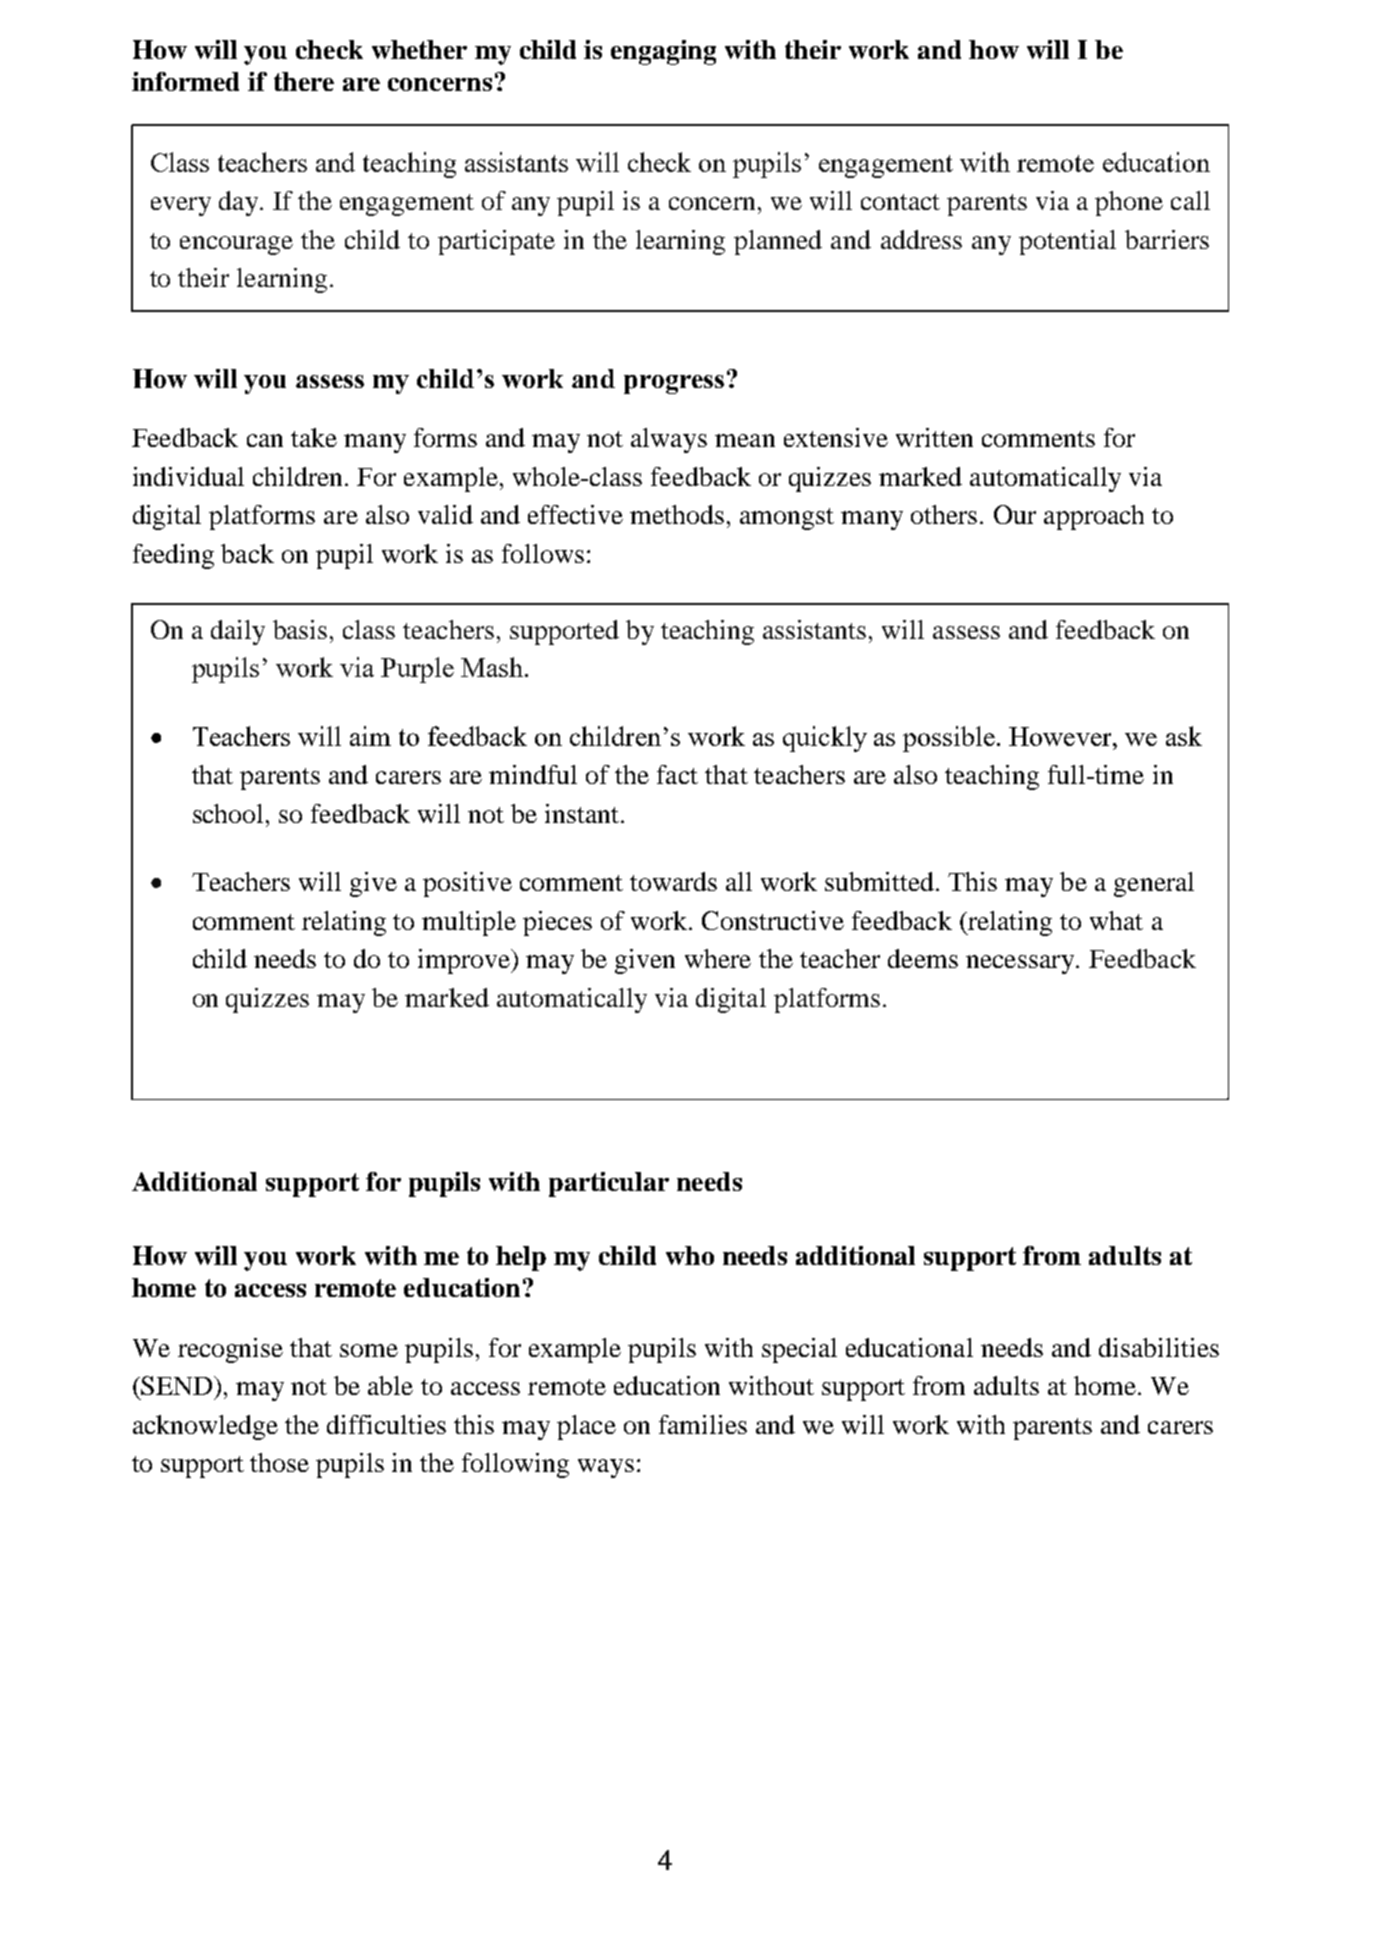 Image resolution: width=1385 pixels, height=1959 pixels. I want to click on where, so click(718, 958).
